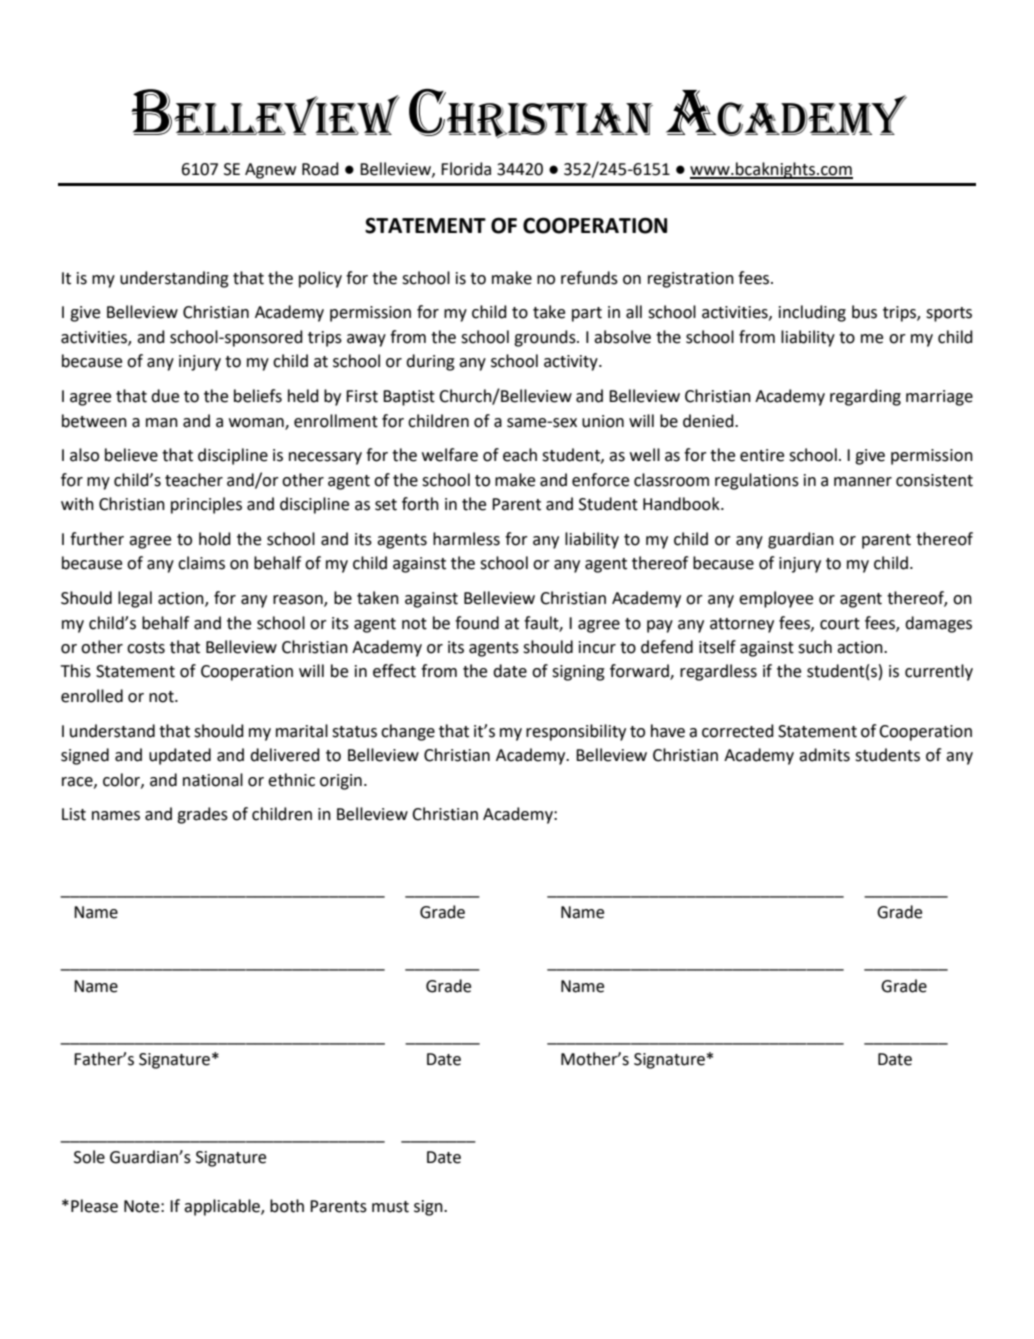  Describe the element at coordinates (131, 455) in the screenshot. I see `believe` at that location.
